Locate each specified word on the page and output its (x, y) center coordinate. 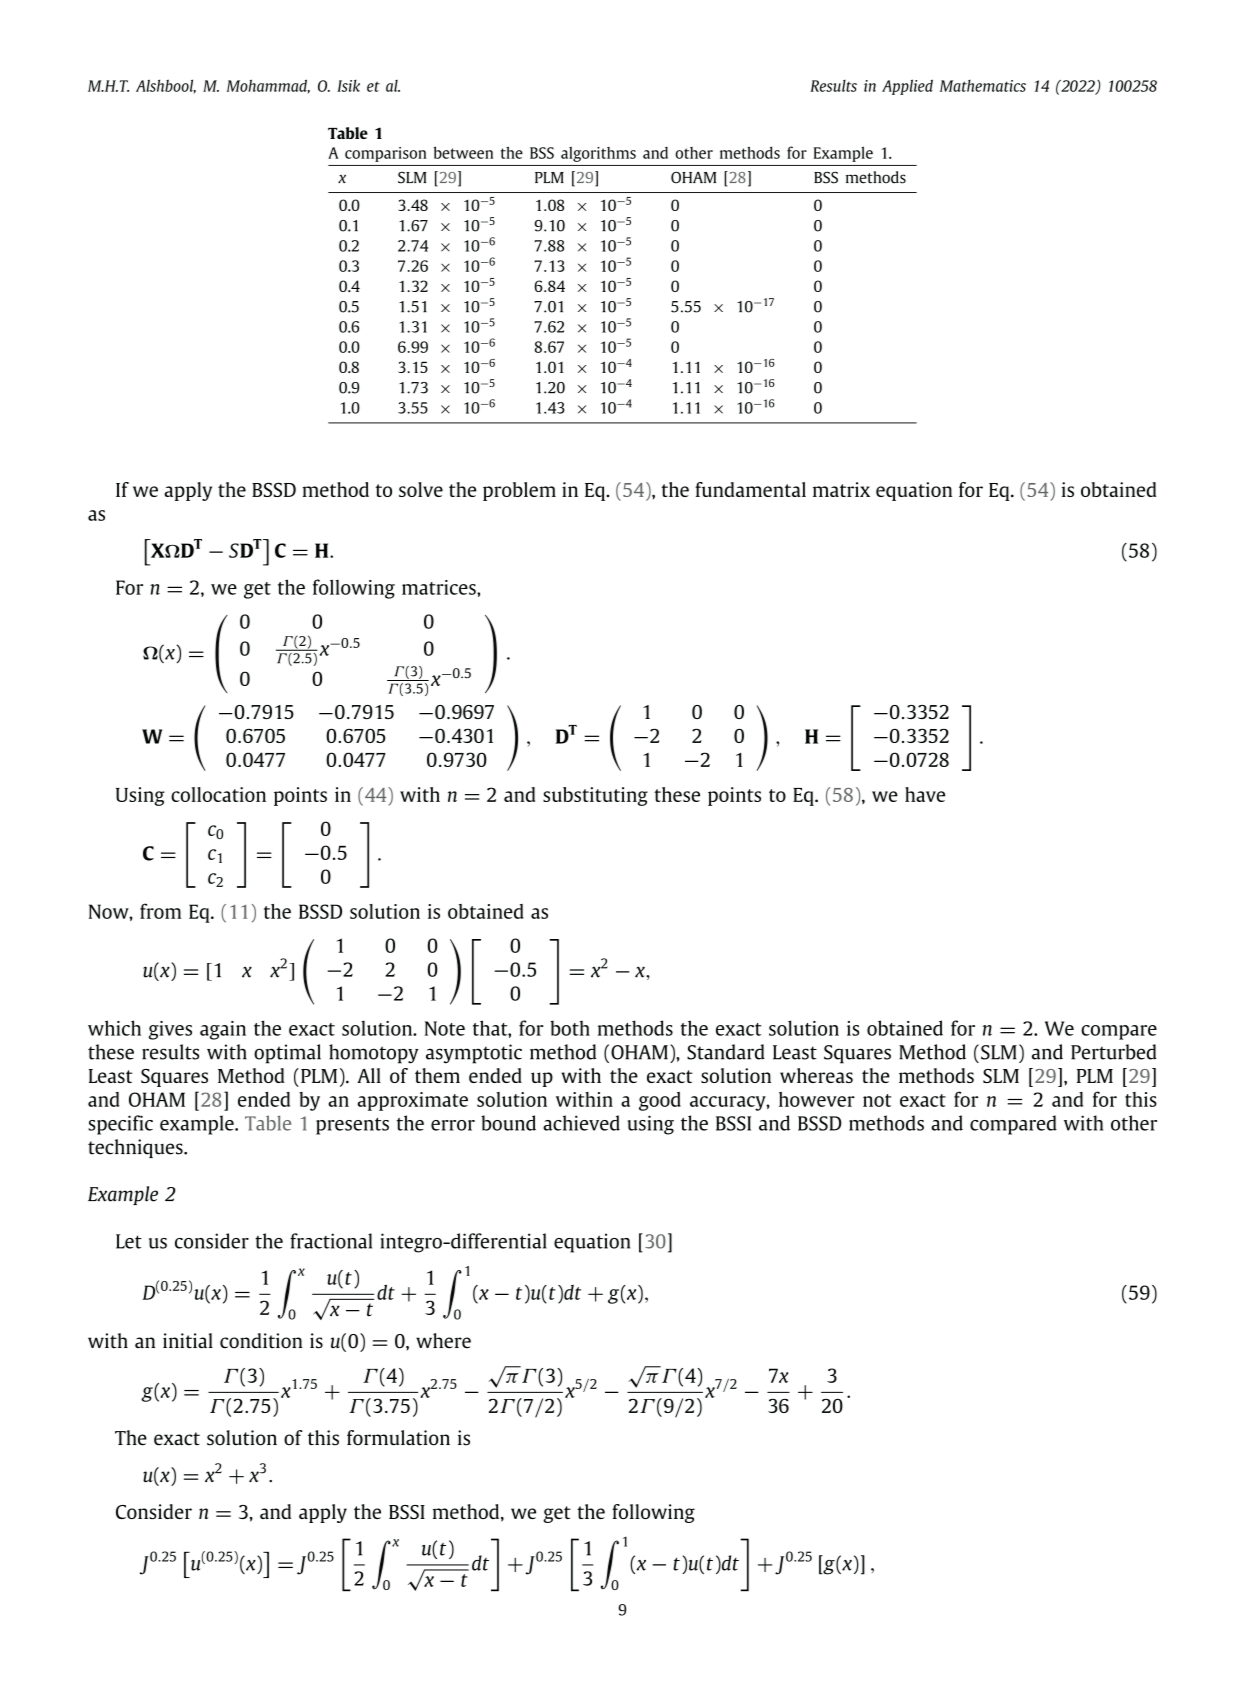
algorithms (598, 154)
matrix (841, 489)
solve (421, 489)
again (223, 1030)
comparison (385, 154)
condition (261, 1341)
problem (519, 491)
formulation (398, 1438)
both (570, 1028)
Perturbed (1114, 1052)
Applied (907, 87)
